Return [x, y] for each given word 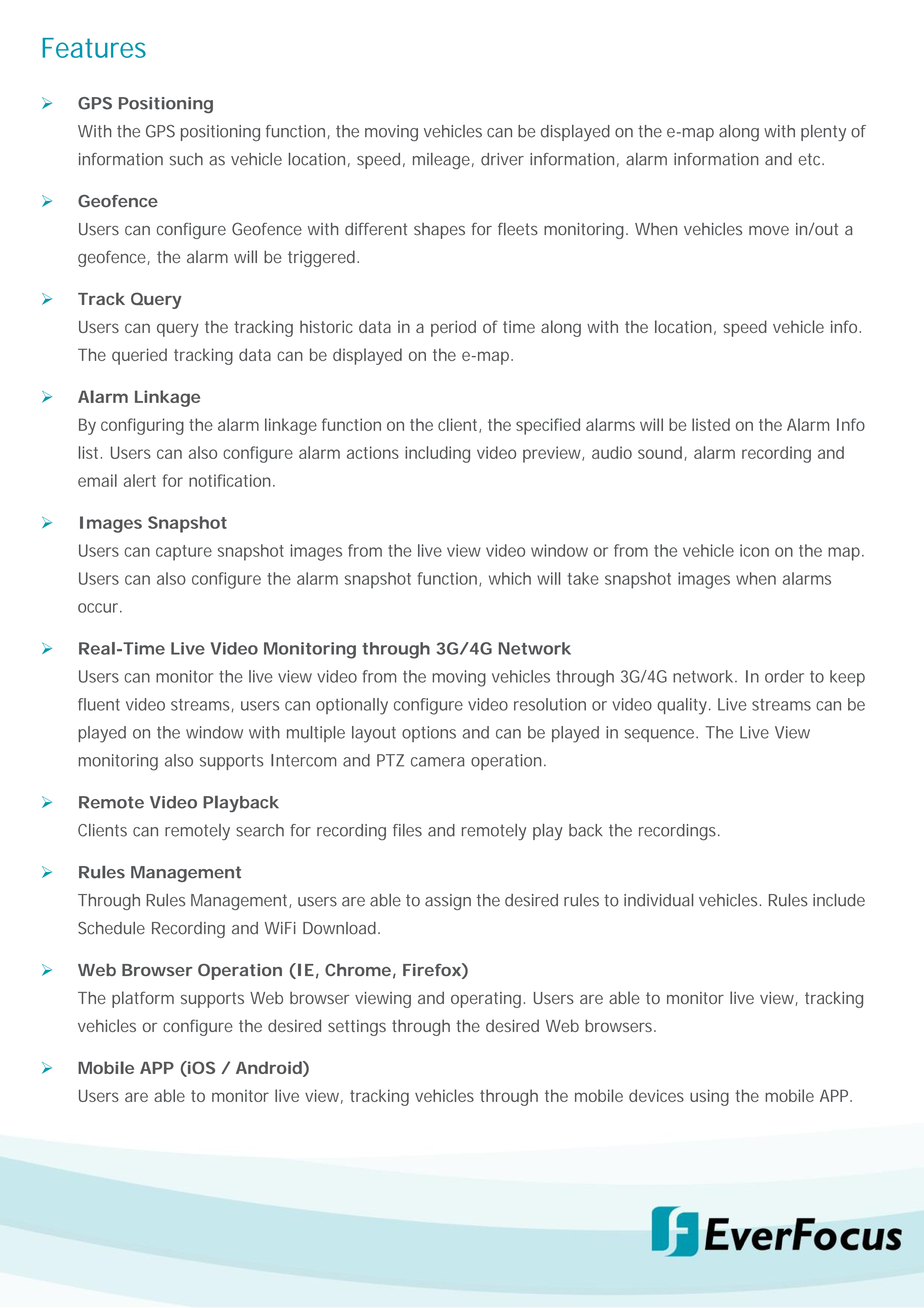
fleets [518, 229]
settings [357, 1028]
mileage [441, 161]
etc [809, 159]
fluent [99, 704]
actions [373, 452]
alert [140, 480]
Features [94, 48]
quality [682, 706]
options [429, 734]
